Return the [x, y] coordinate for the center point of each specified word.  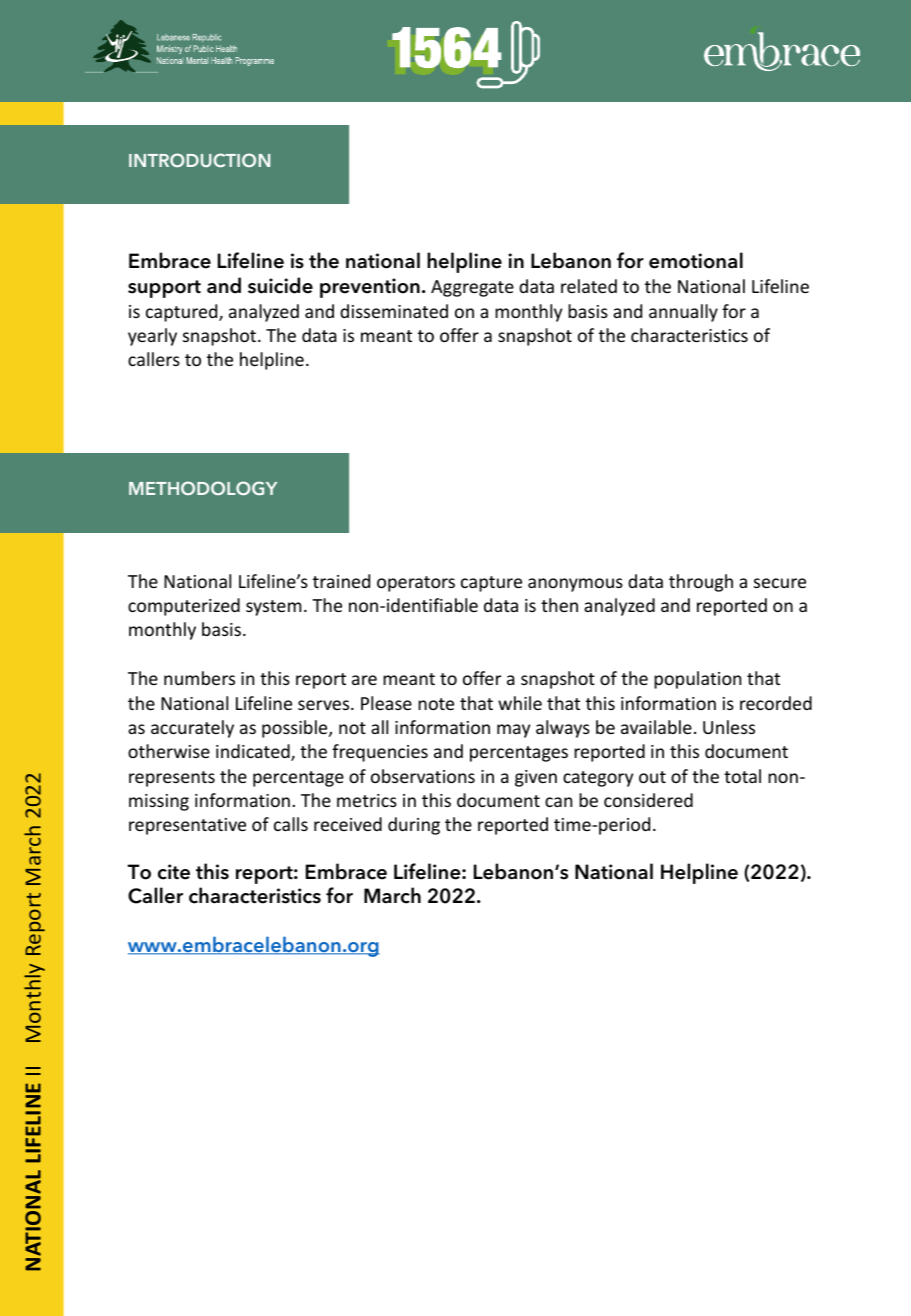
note [436, 704]
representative [187, 826]
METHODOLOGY [203, 488]
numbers [199, 678]
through [701, 583]
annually [683, 313]
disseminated [394, 311]
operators [416, 584]
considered [648, 800]
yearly [152, 337]
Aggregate [472, 288]
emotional [696, 260]
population [697, 680]
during [414, 826]
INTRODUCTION [199, 160]
